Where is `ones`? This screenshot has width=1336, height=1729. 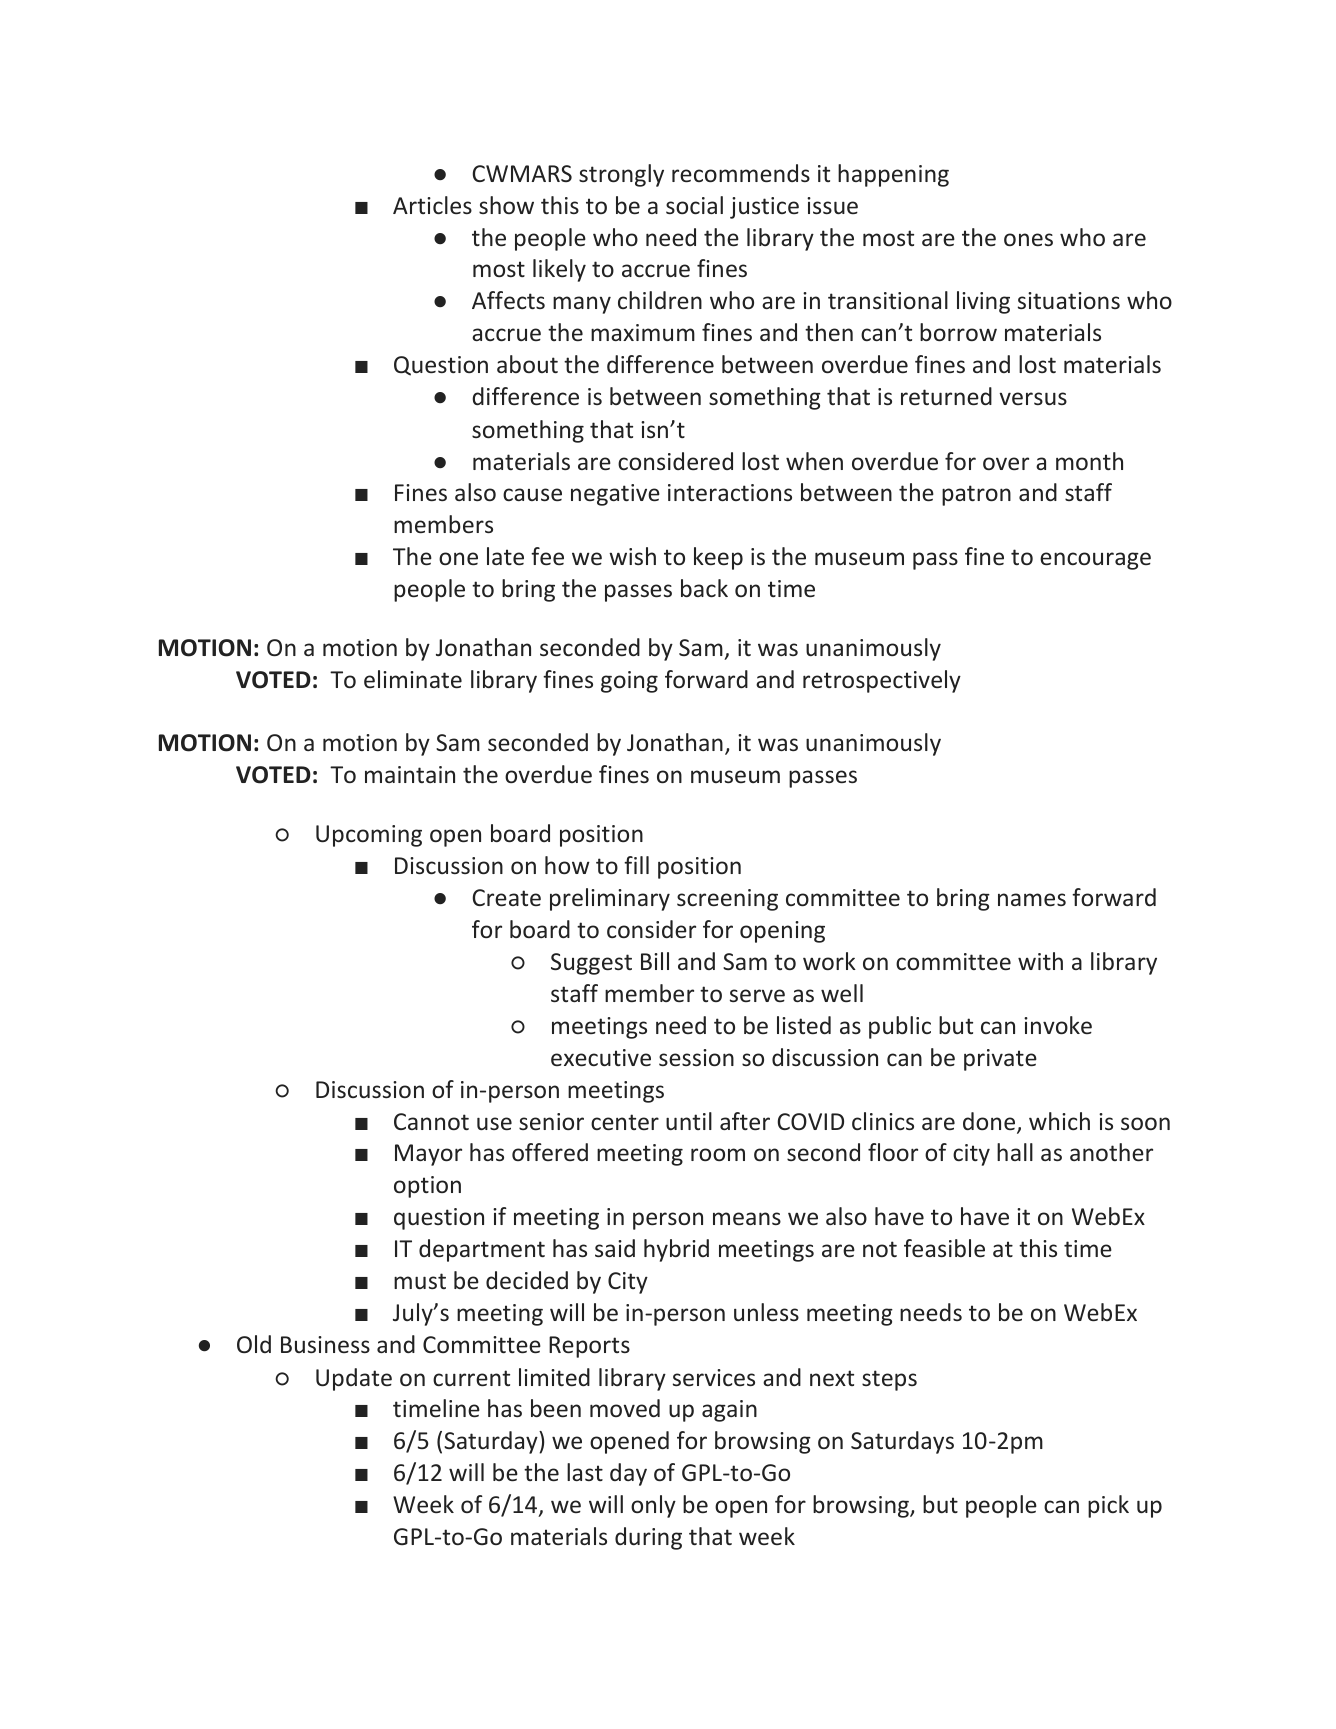 ones is located at coordinates (1028, 239).
